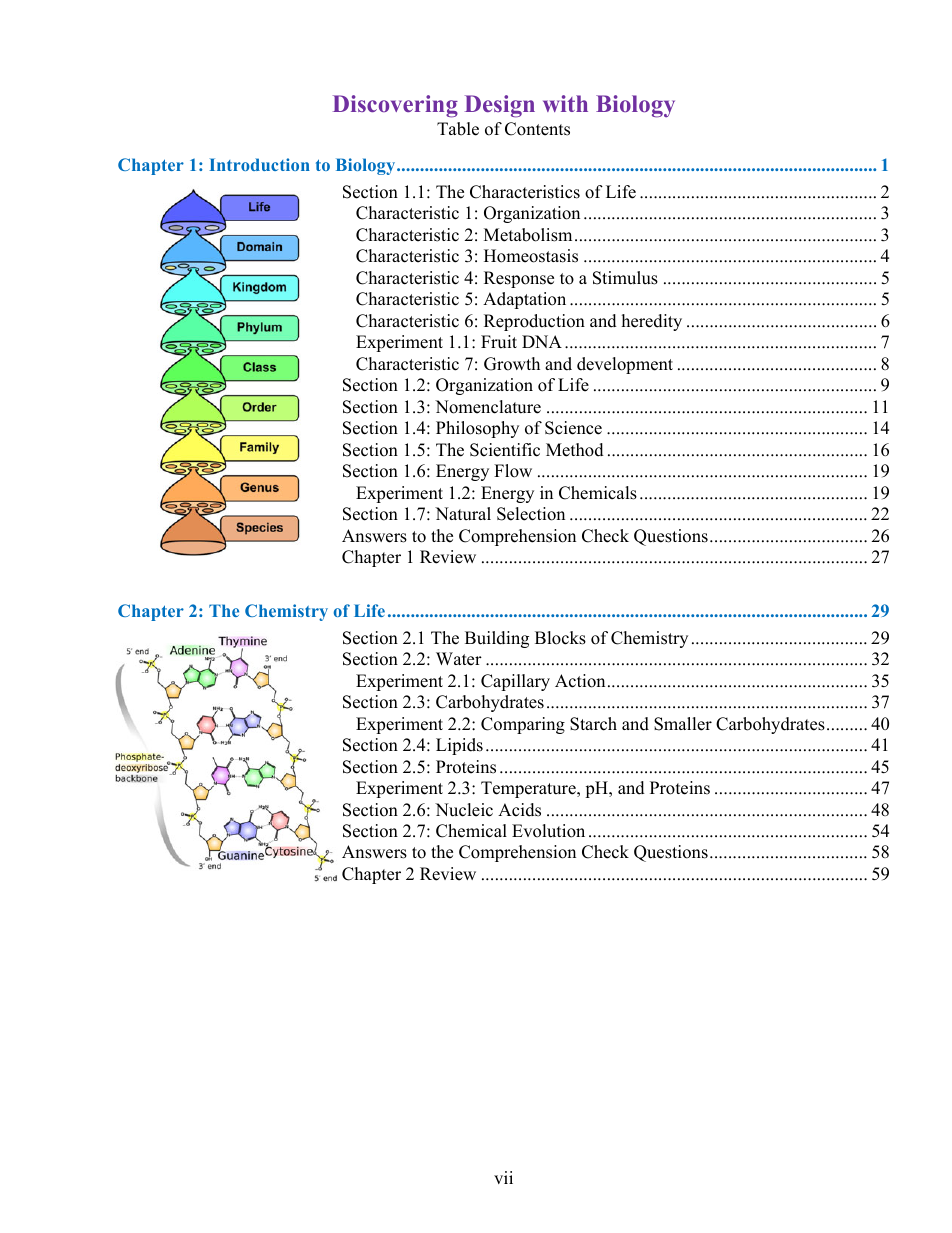  I want to click on Action, so click(580, 681).
